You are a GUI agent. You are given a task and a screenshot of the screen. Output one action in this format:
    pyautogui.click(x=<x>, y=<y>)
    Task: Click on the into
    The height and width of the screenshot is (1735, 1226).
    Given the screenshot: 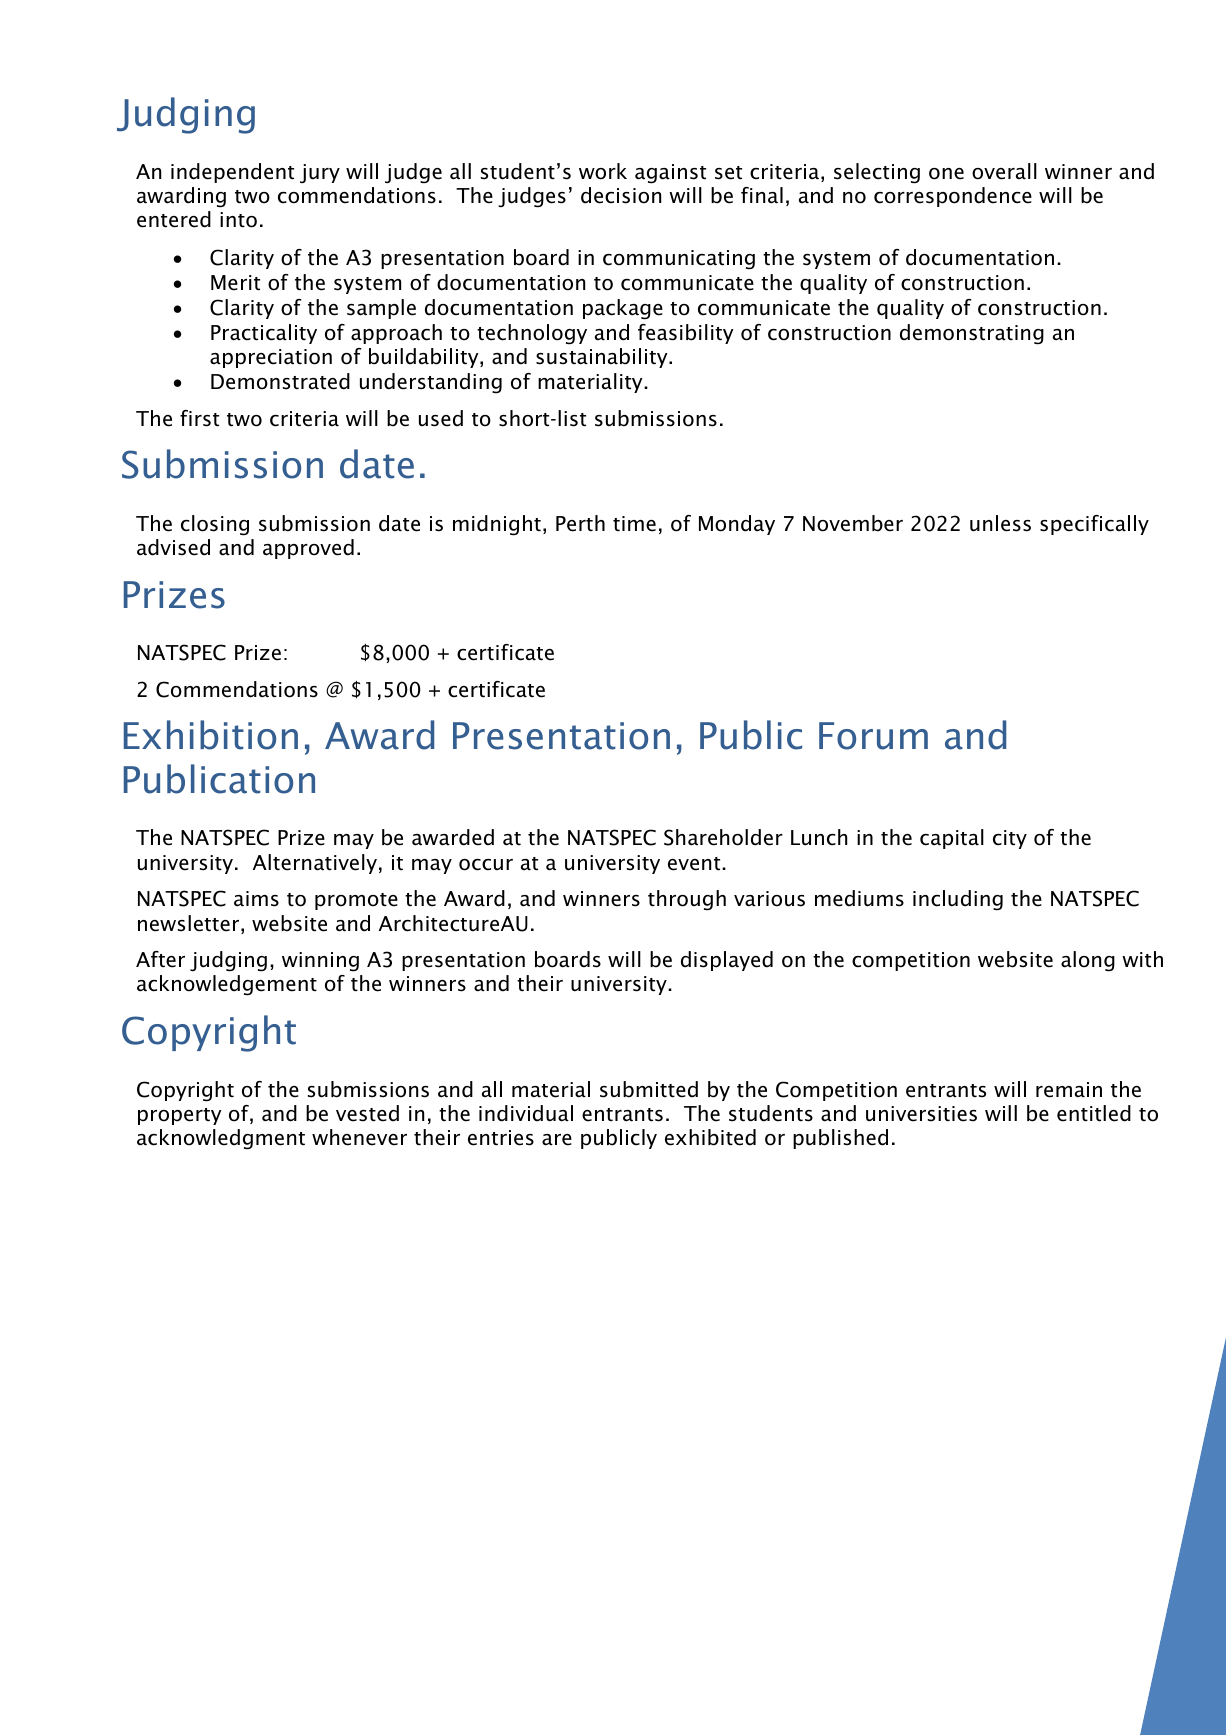 What is the action you would take?
    pyautogui.click(x=238, y=220)
